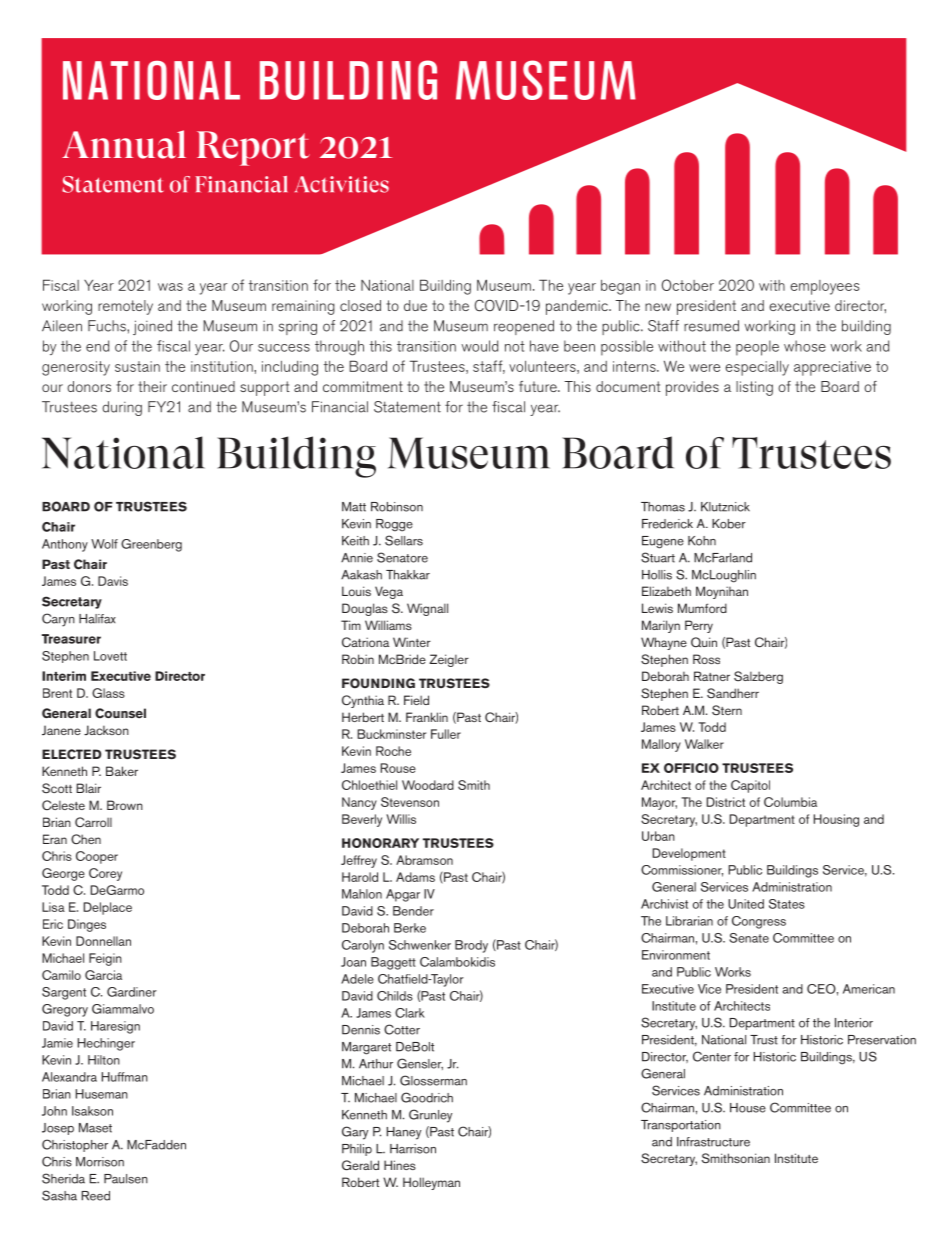 The height and width of the image is (1233, 952). What do you see at coordinates (449, 660) in the image?
I see `Zeigler` at bounding box center [449, 660].
